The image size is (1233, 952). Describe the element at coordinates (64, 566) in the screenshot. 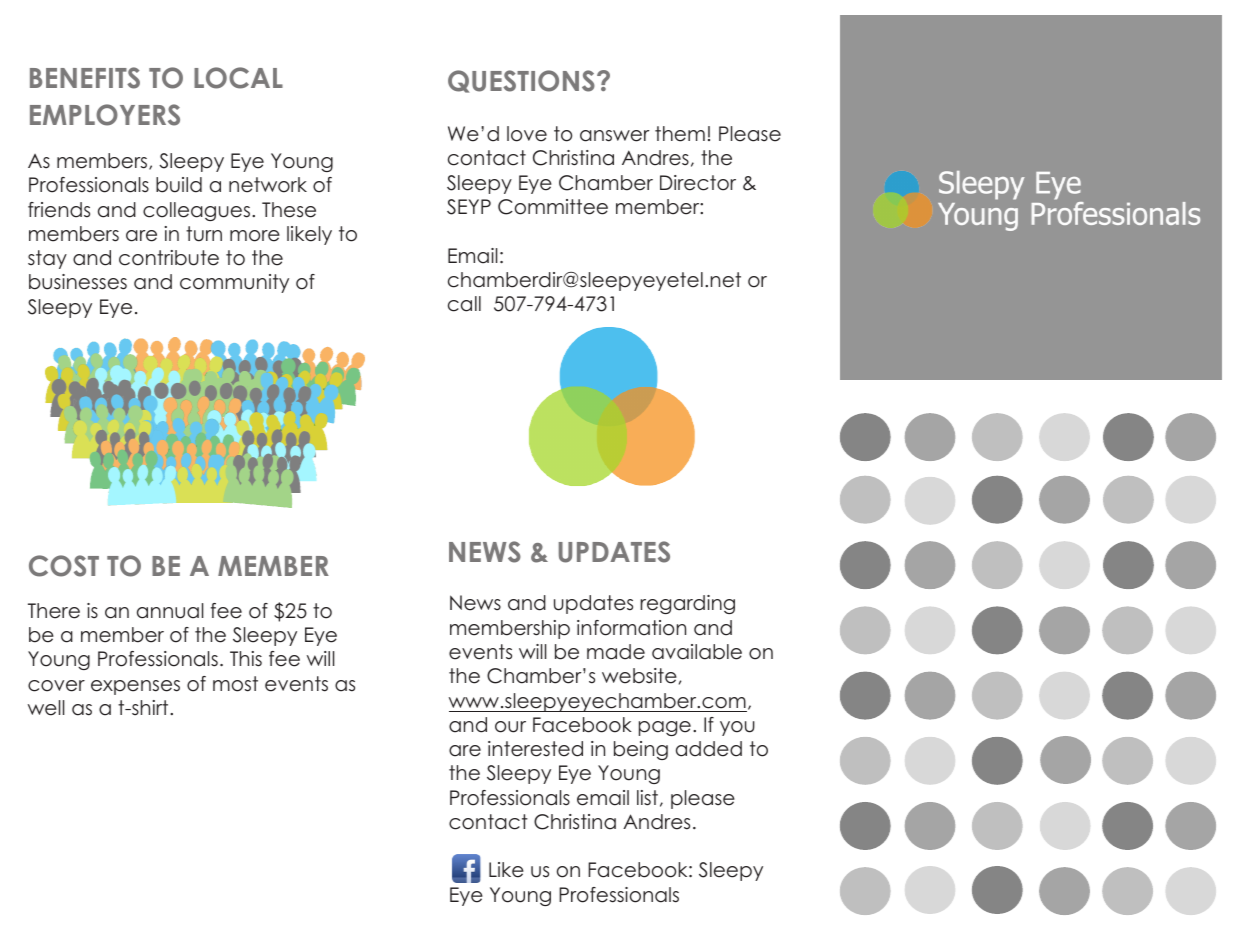

I see `COST` at that location.
